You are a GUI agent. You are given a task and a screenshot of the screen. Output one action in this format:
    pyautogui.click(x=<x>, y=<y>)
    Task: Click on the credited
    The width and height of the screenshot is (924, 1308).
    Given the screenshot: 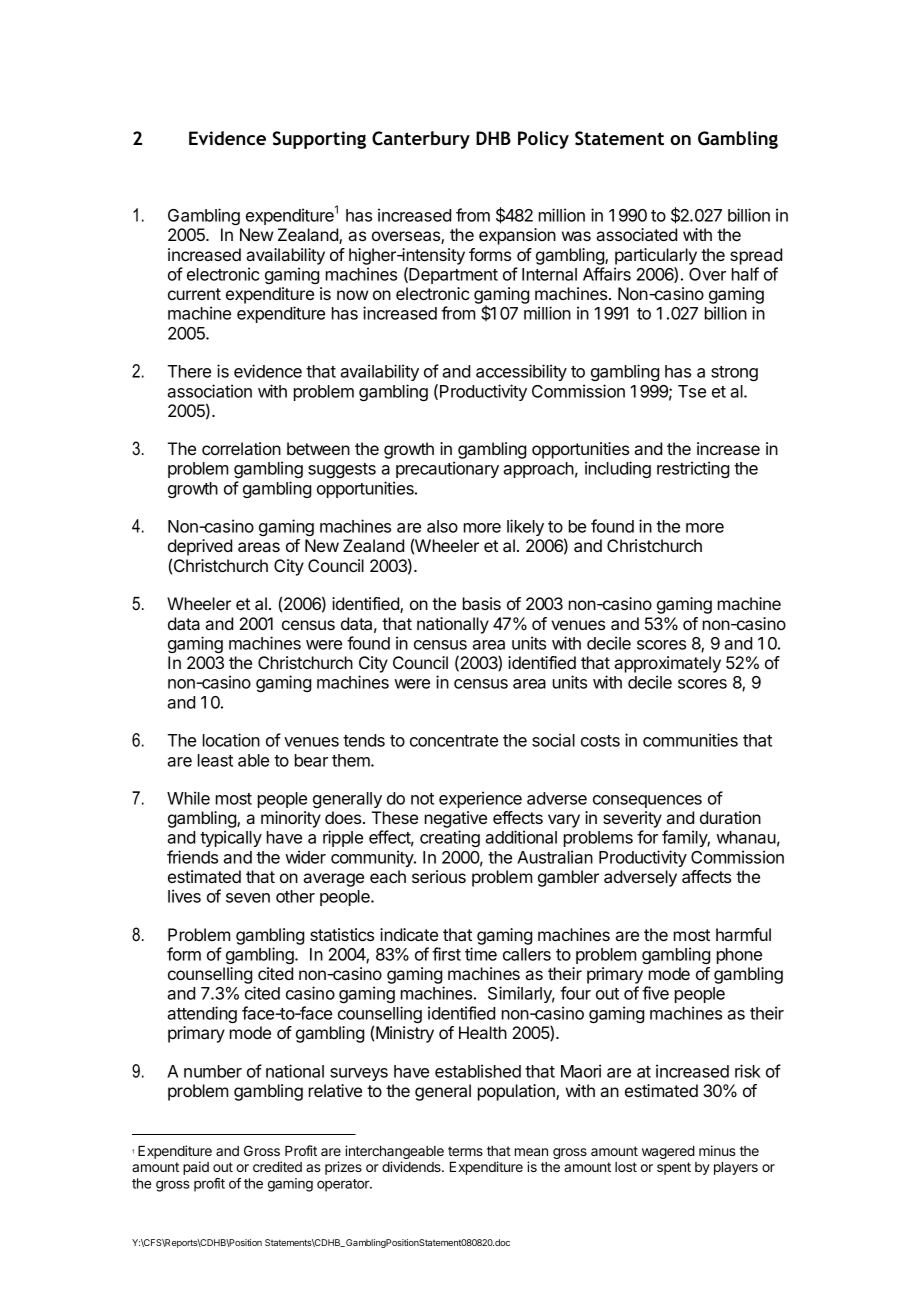 What is the action you would take?
    pyautogui.click(x=277, y=1166)
